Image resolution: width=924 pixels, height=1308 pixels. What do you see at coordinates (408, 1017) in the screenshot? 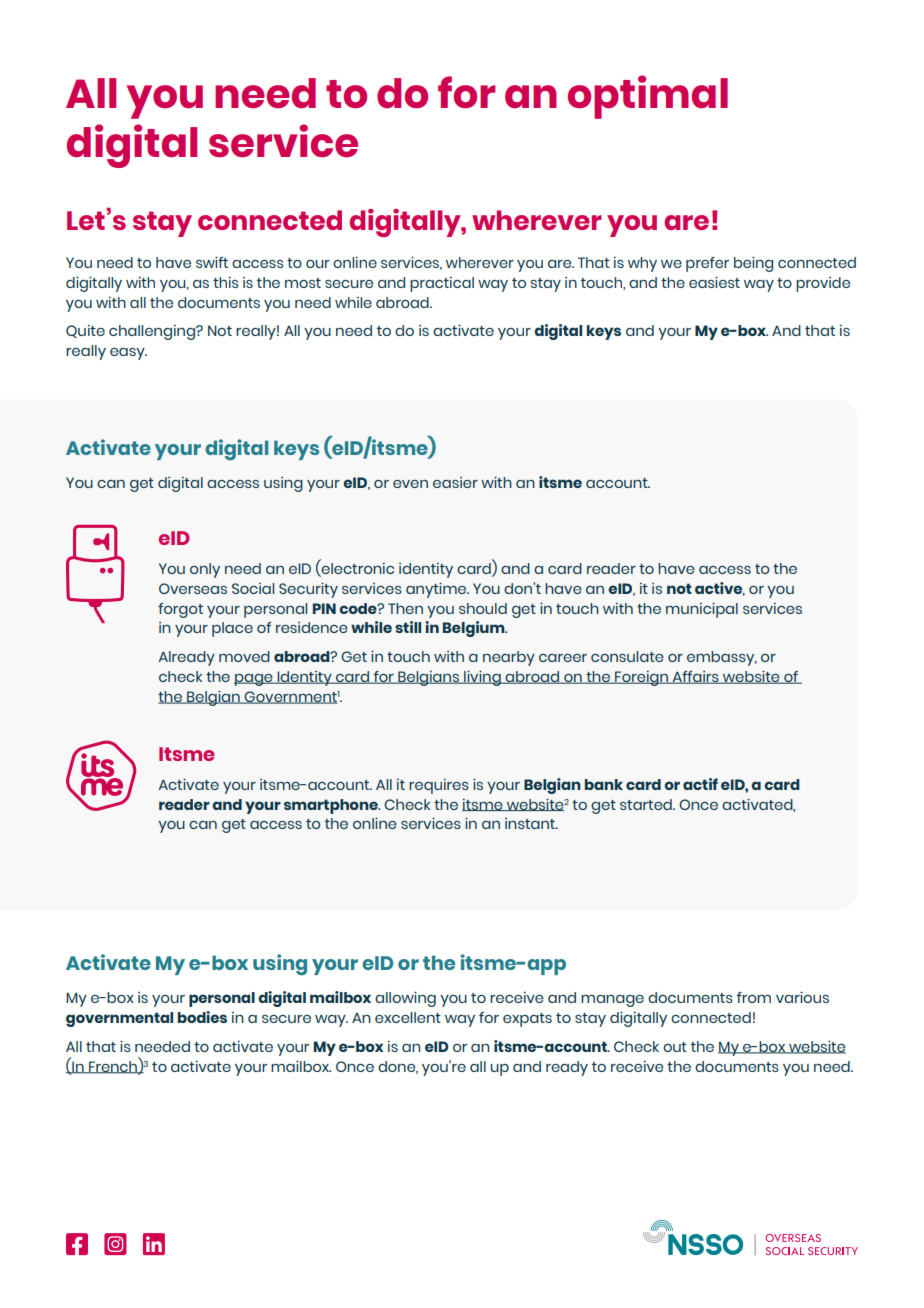
I see `excellent` at bounding box center [408, 1017].
